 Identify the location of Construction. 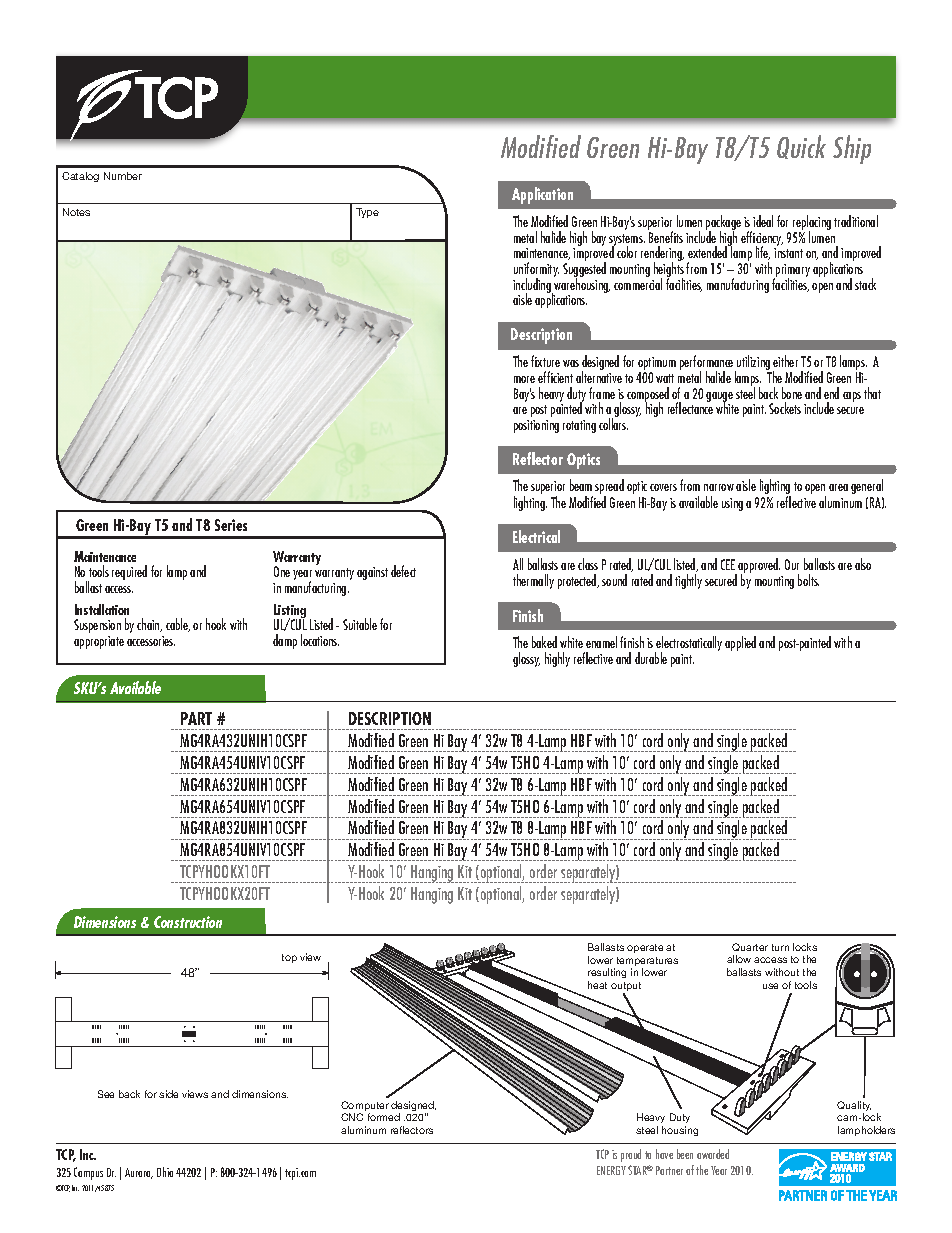
(188, 922).
